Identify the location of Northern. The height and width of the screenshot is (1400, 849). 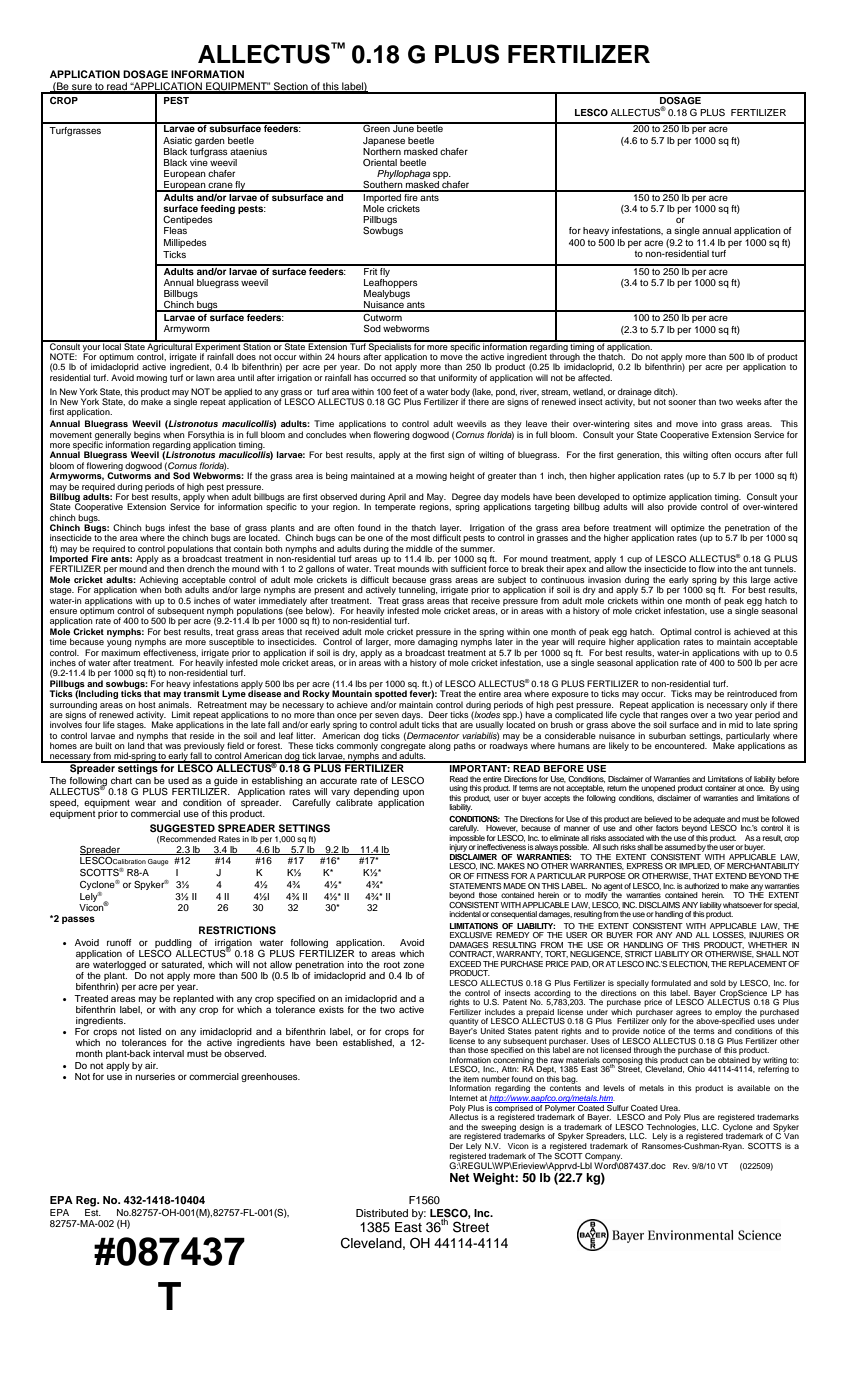
(382, 150).
